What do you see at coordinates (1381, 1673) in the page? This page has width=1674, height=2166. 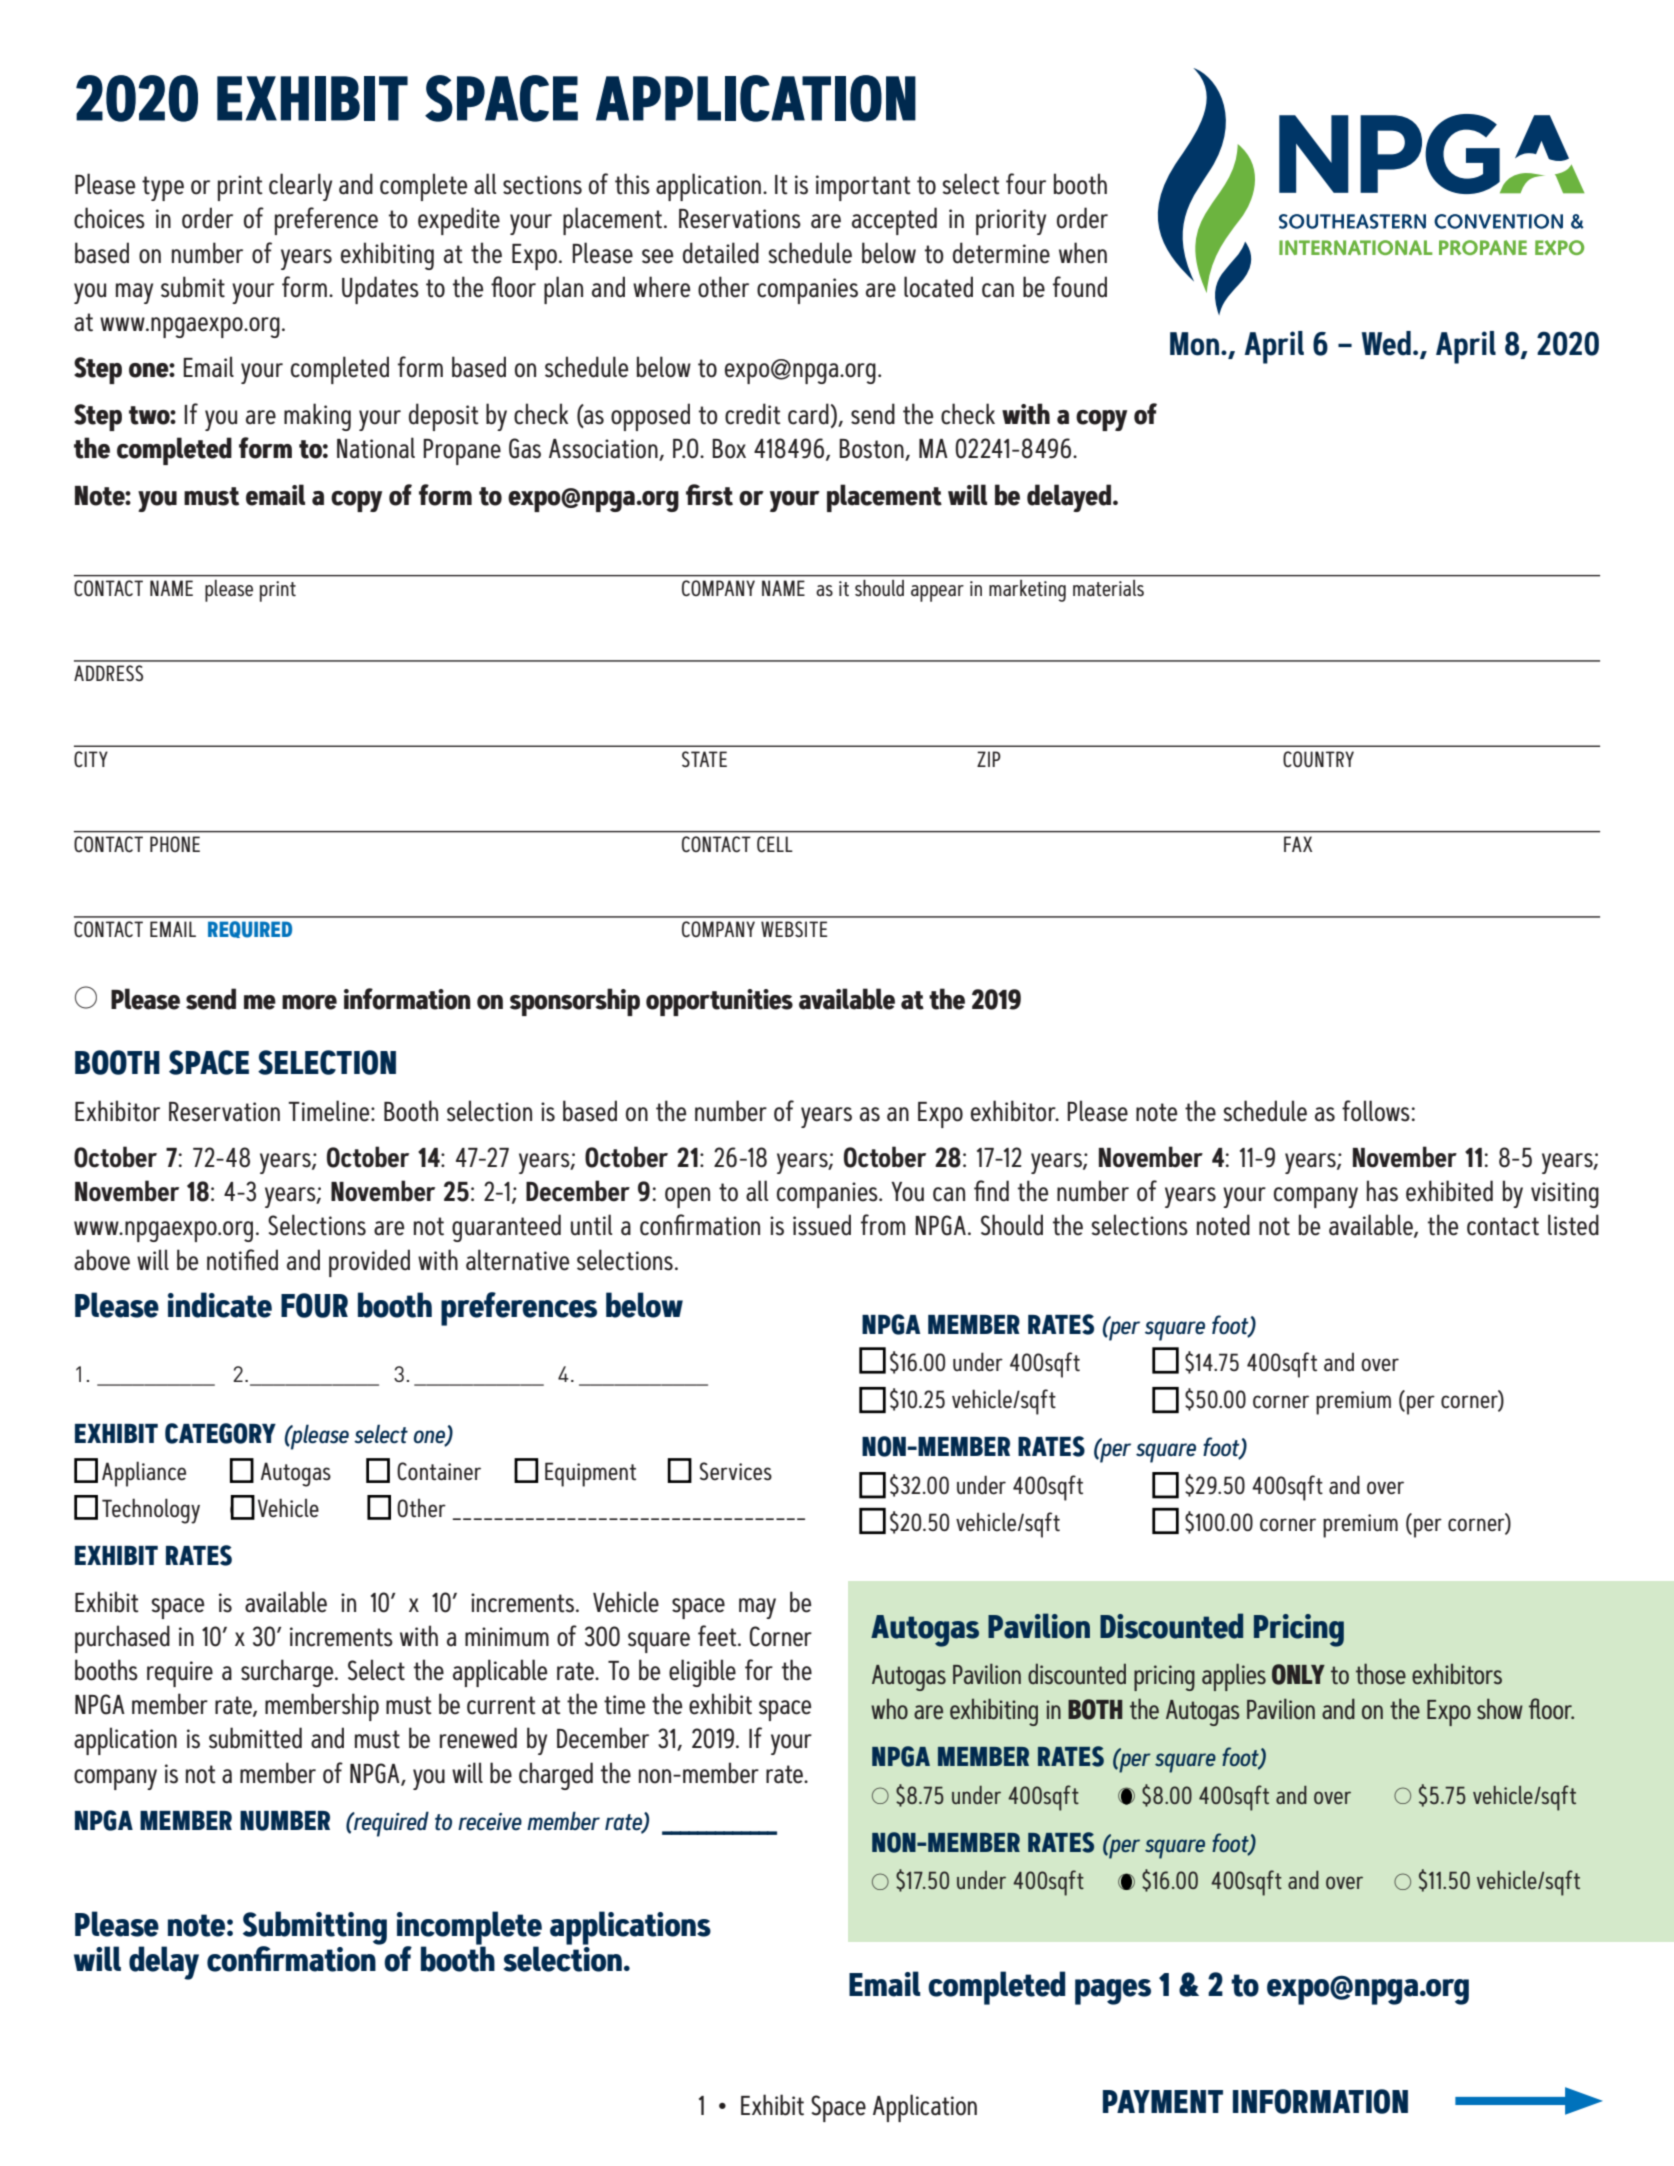 I see `those` at bounding box center [1381, 1673].
